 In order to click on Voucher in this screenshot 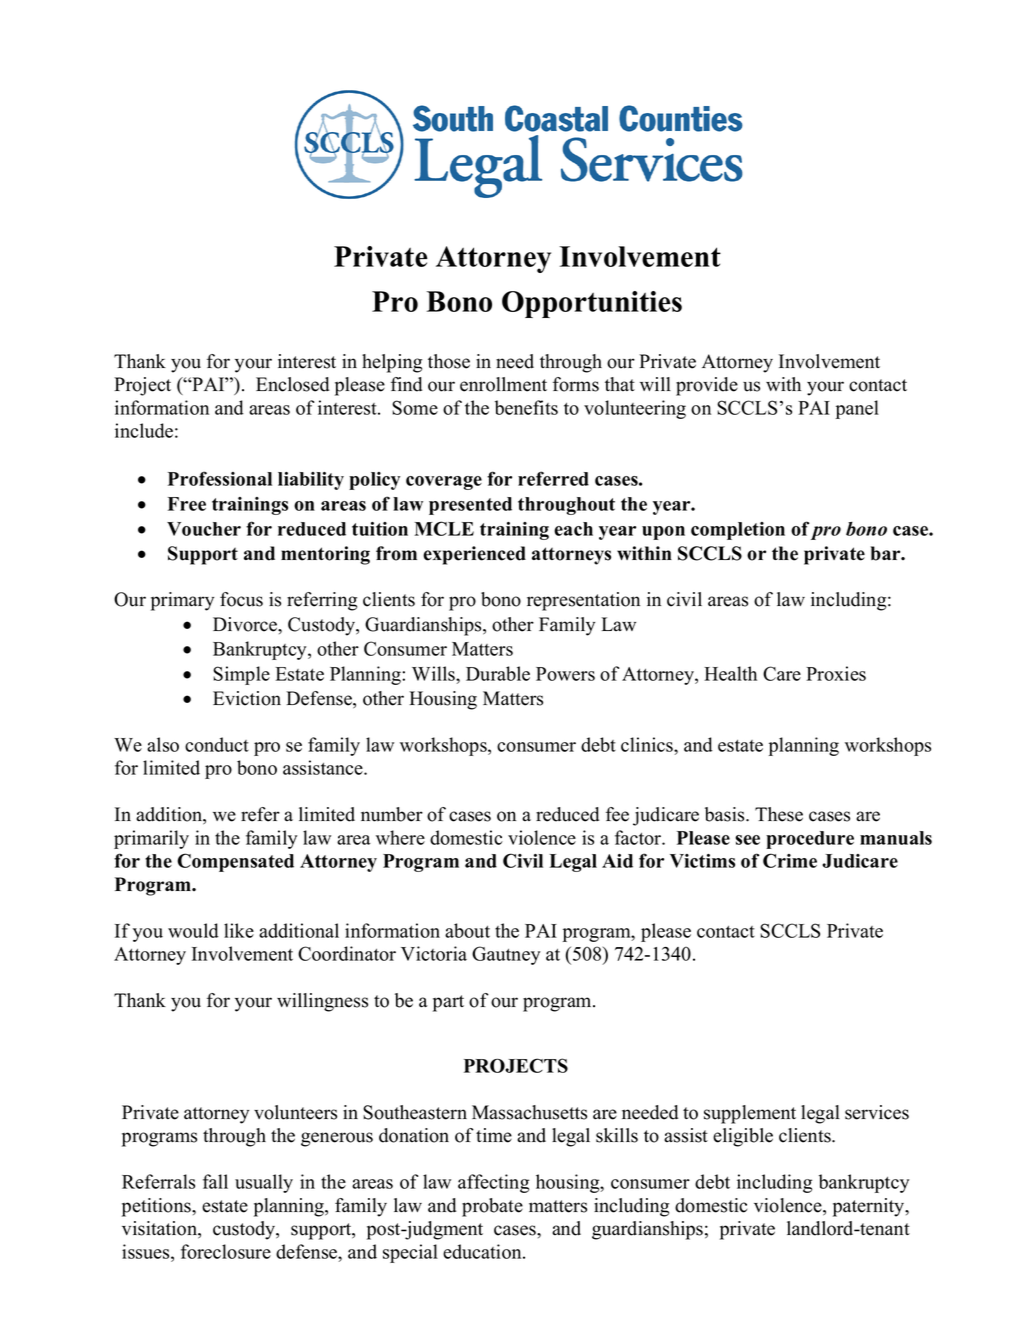, I will do `click(204, 529)`.
